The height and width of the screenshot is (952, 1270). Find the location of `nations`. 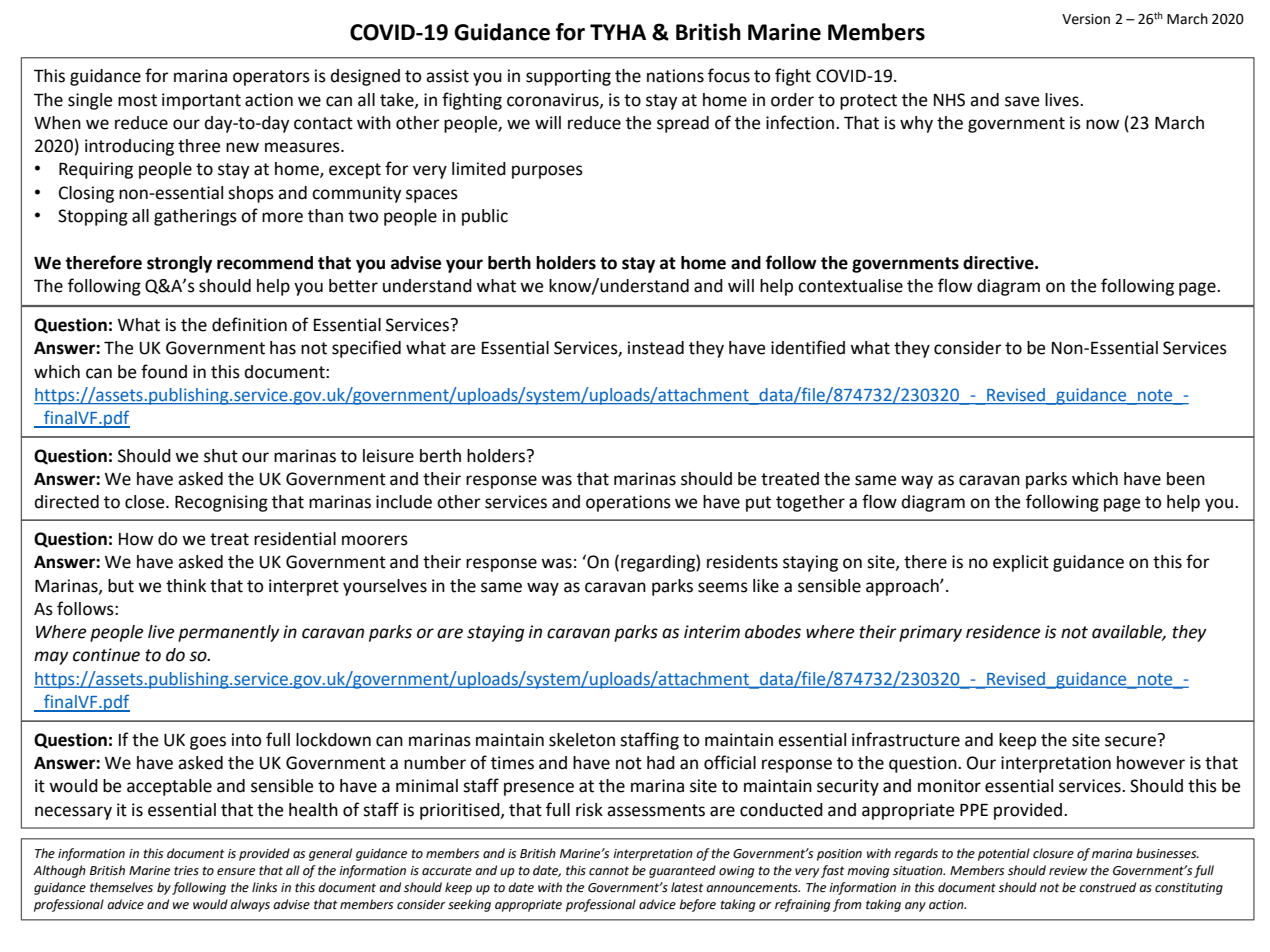

nations is located at coordinates (675, 76).
